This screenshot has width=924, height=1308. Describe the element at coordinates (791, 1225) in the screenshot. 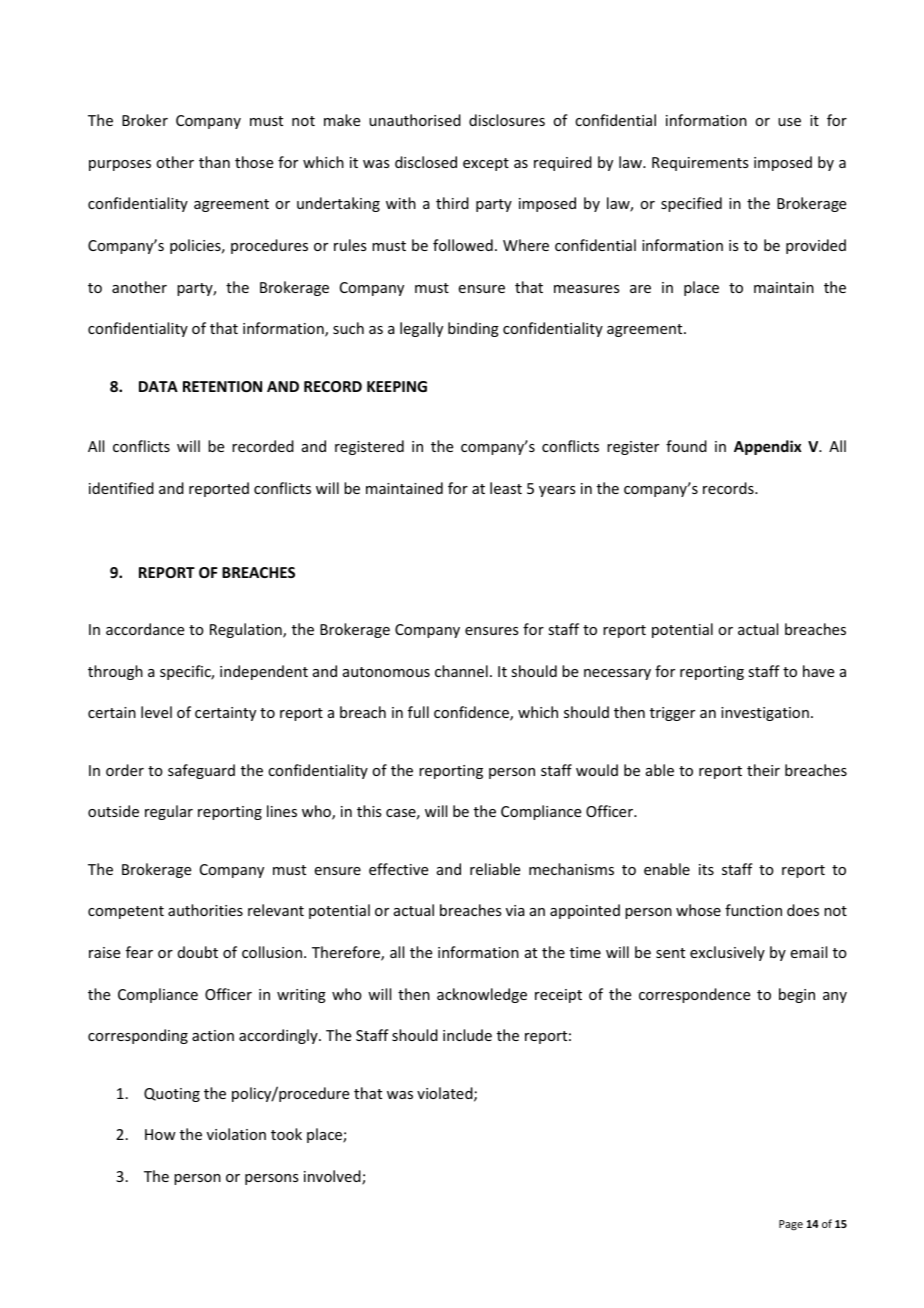

I see `Page` at that location.
